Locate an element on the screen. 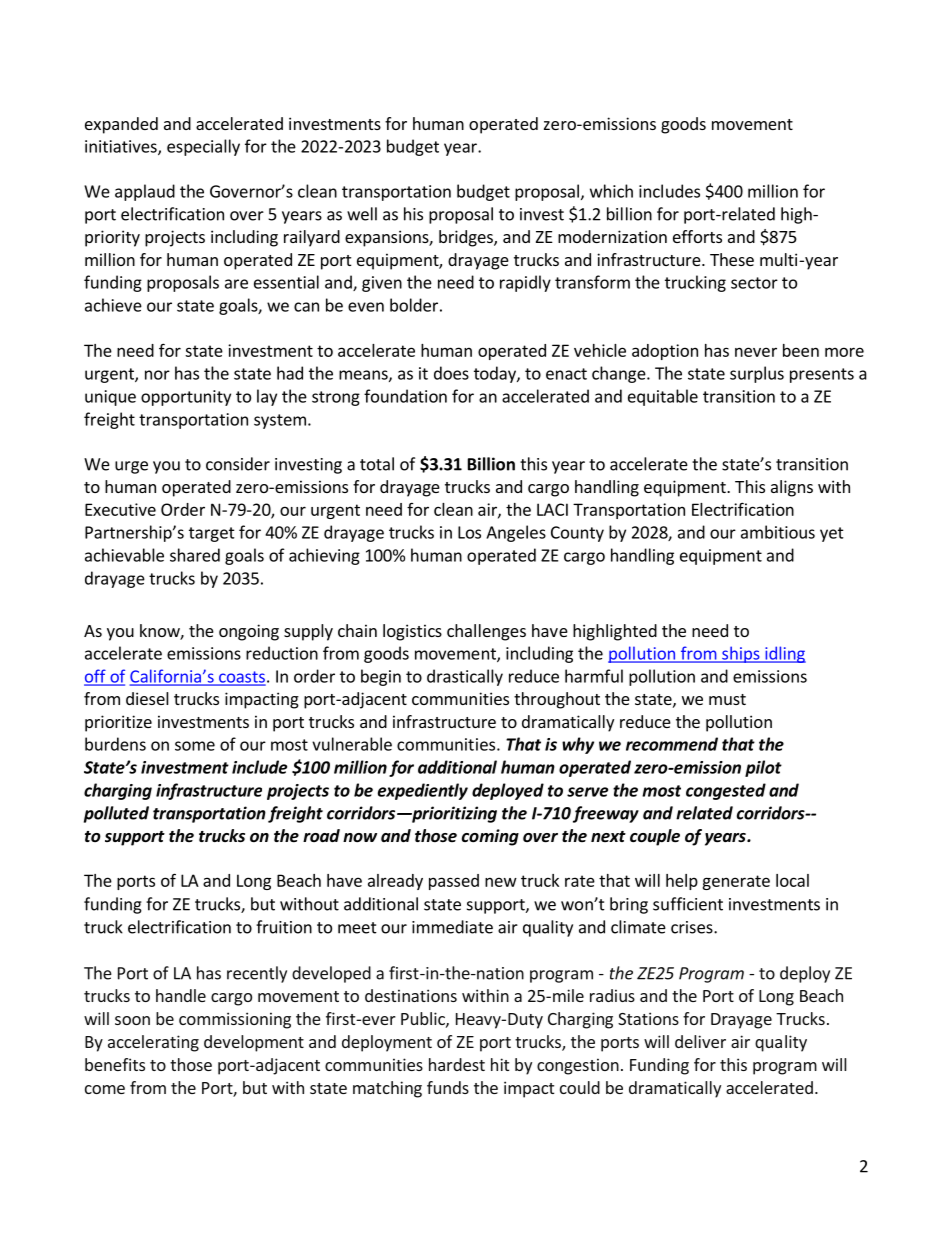 This screenshot has width=952, height=1233. diesel is located at coordinates (147, 698).
